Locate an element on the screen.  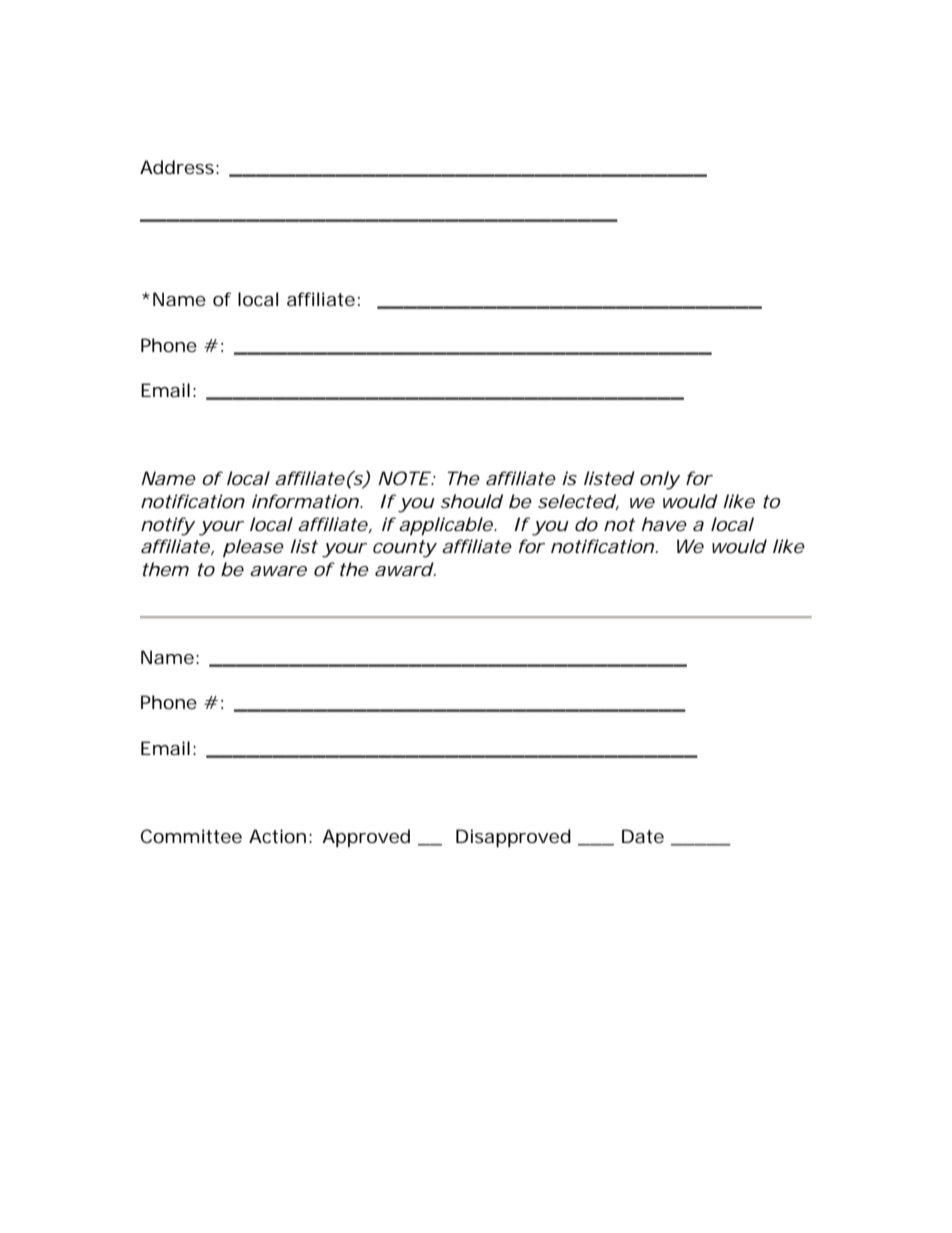
please is located at coordinates (253, 548).
